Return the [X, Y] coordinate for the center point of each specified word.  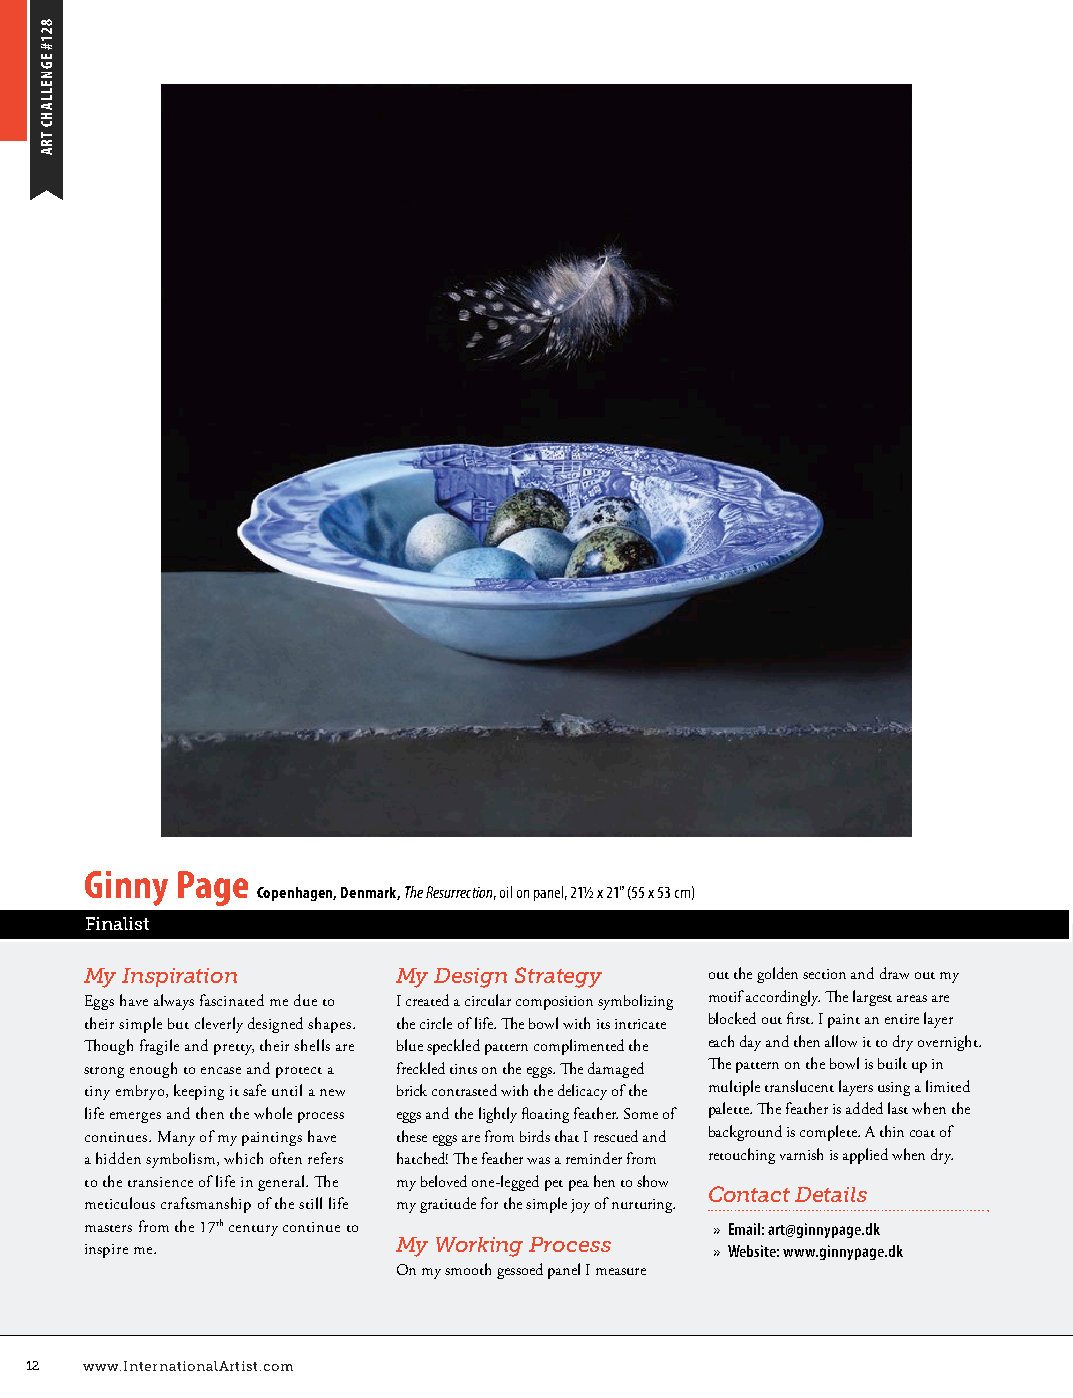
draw [894, 973]
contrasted [464, 1090]
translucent [799, 1086]
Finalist [117, 923]
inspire [106, 1251]
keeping [199, 1092]
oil [506, 892]
